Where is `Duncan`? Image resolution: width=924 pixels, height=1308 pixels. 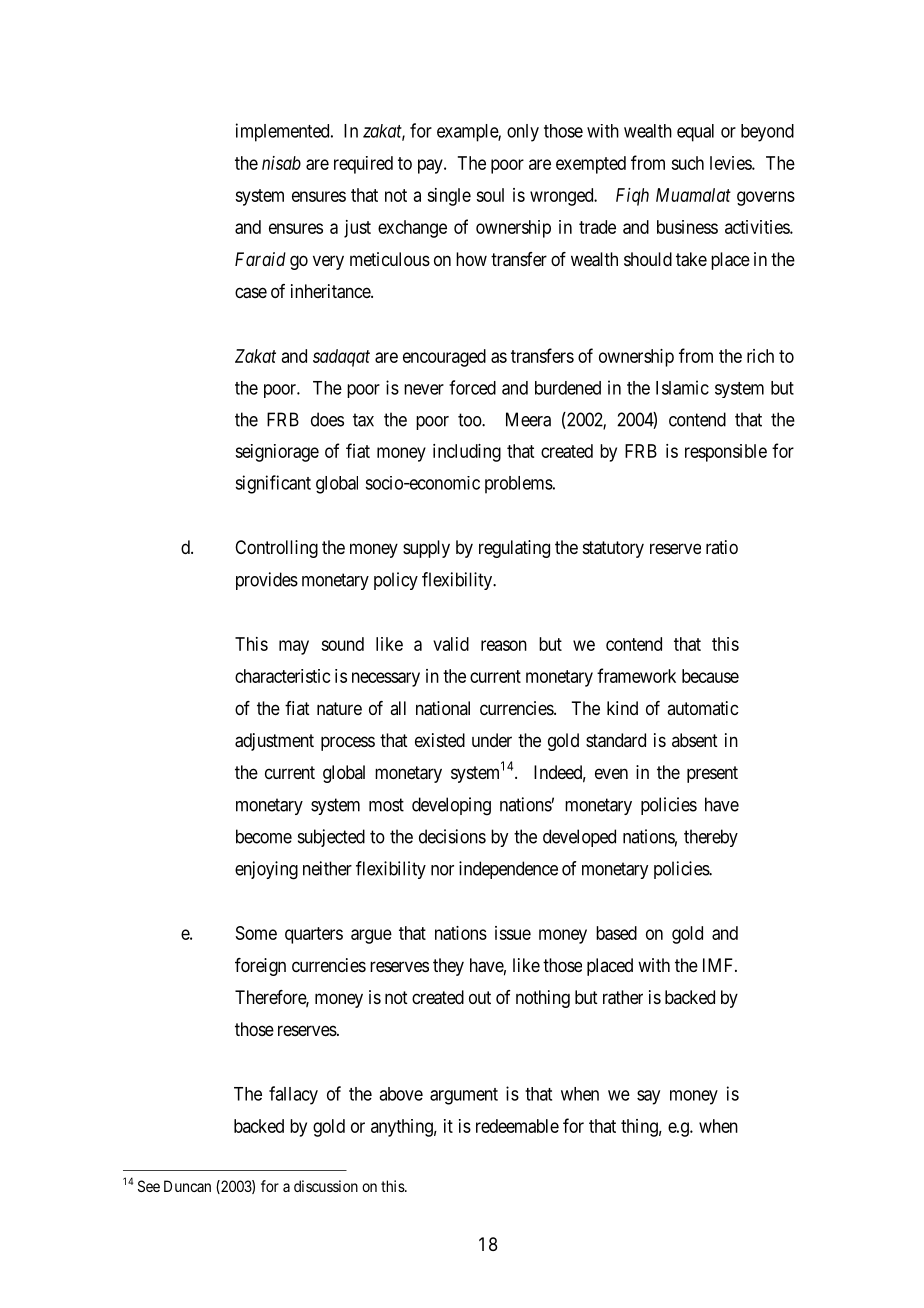
Duncan is located at coordinates (187, 1186).
